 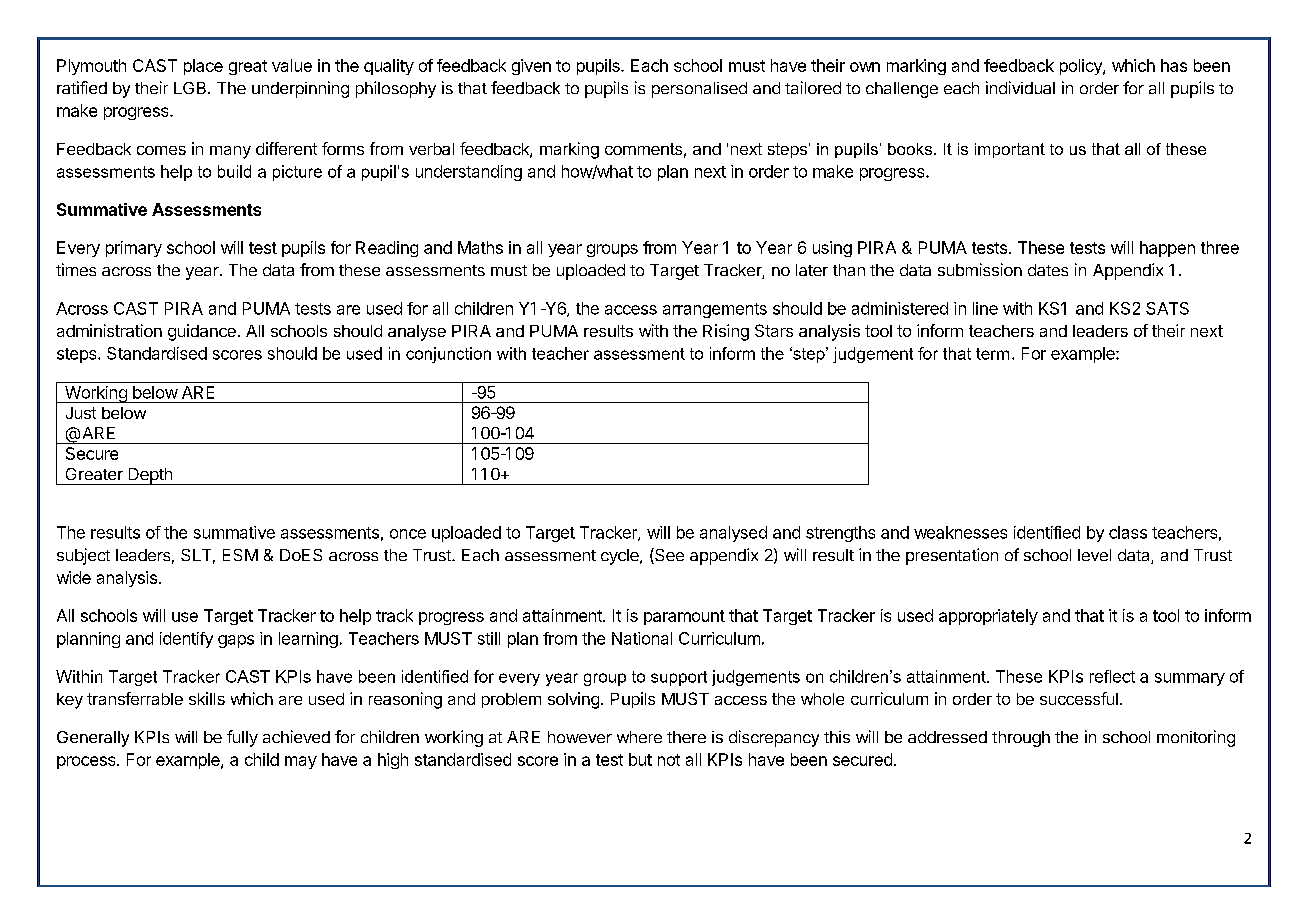 I want to click on fully, so click(x=242, y=738).
